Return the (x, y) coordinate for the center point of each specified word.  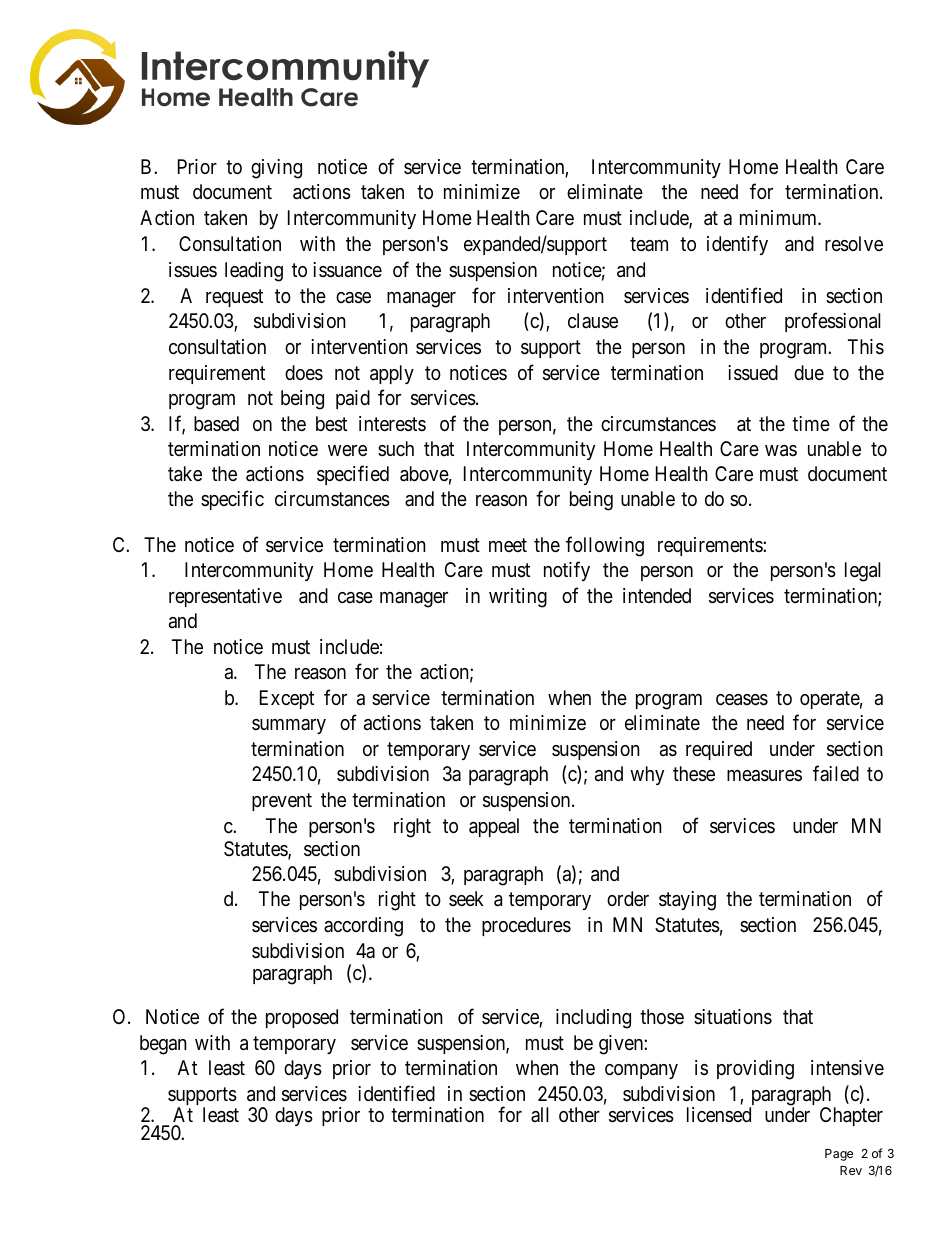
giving (276, 169)
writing (518, 598)
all (540, 1114)
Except (287, 699)
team (649, 244)
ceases (742, 700)
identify (737, 245)
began (163, 1045)
